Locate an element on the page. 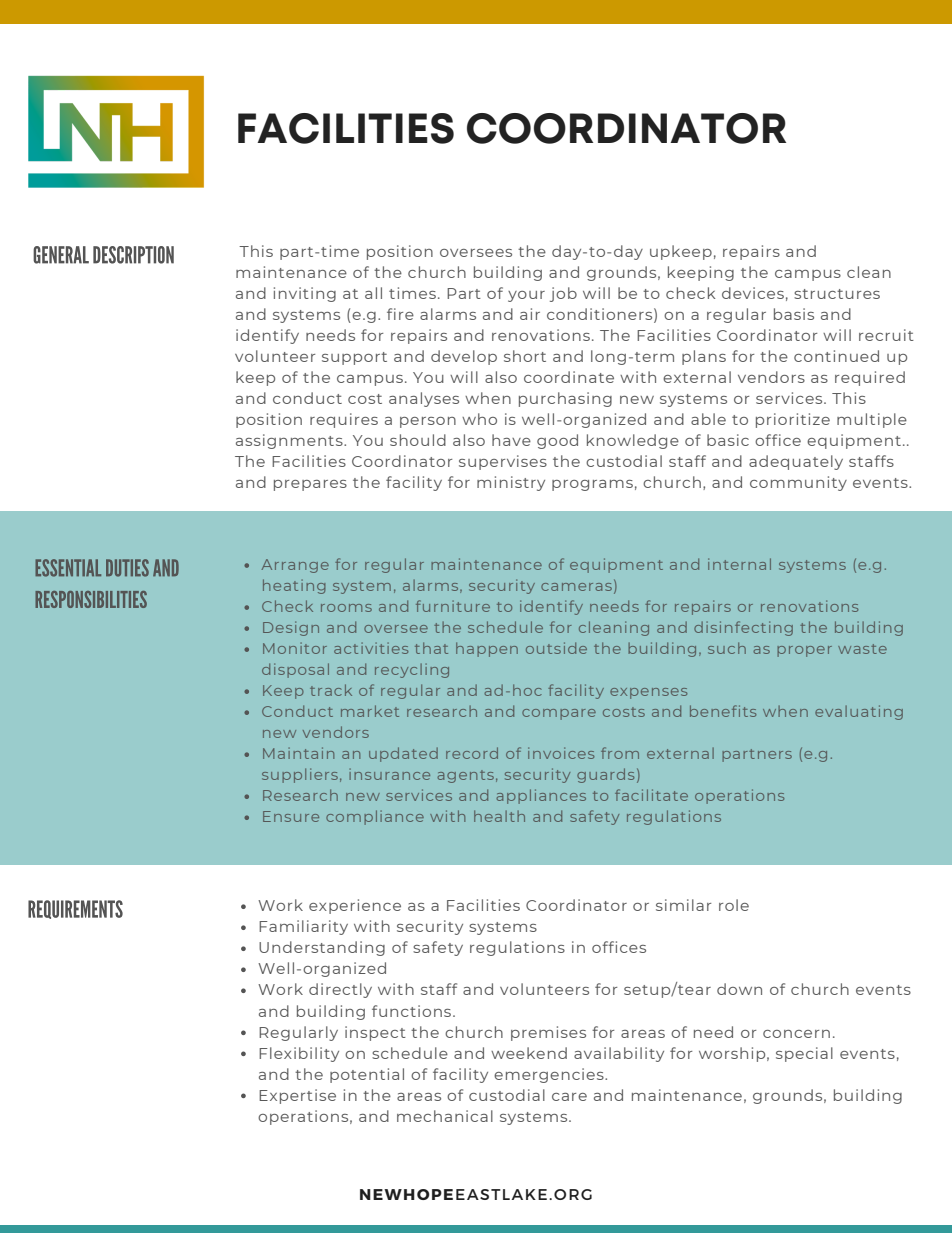 The height and width of the document is (1233, 952). Expertise is located at coordinates (297, 1096).
